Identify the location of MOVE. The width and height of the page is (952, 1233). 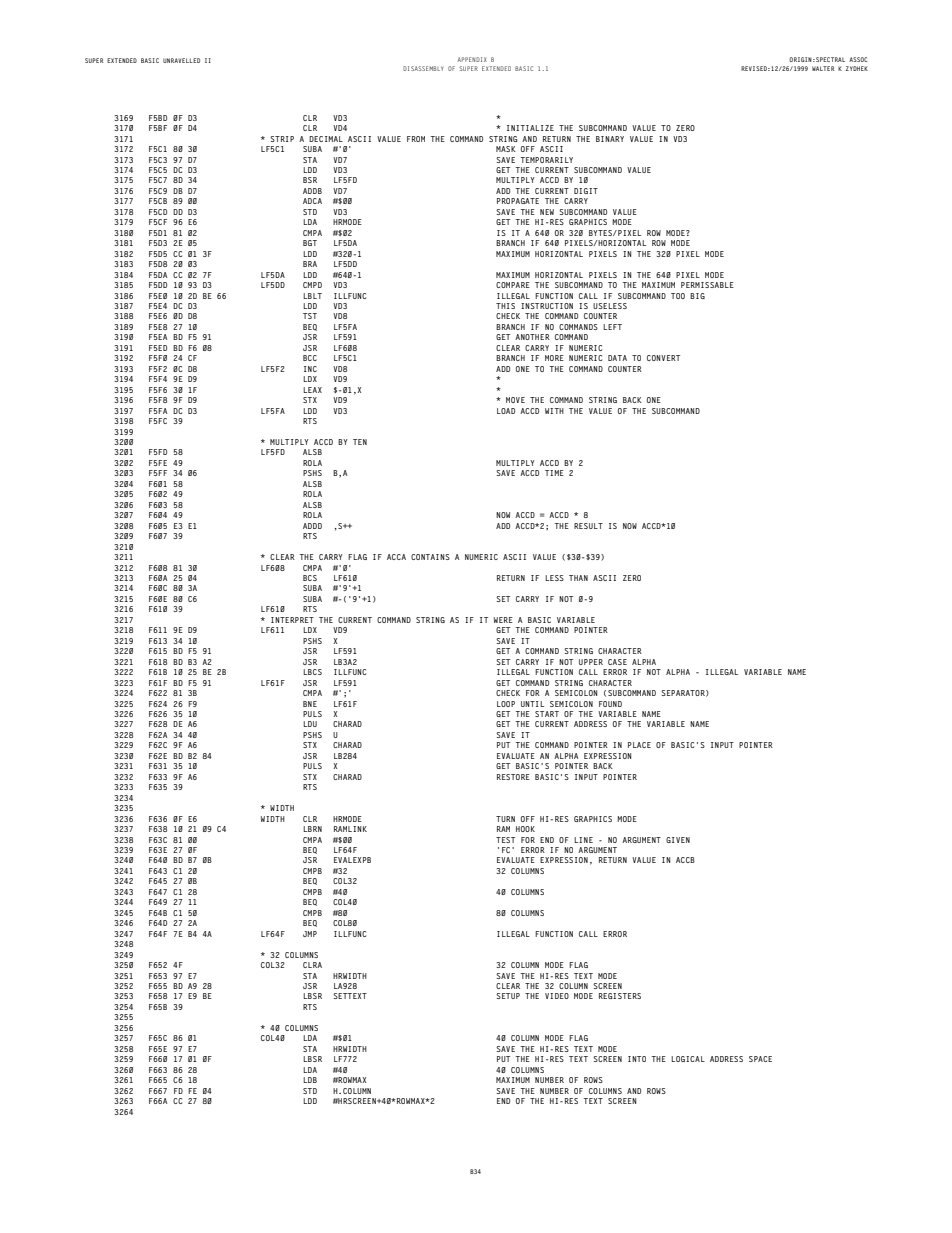
(515, 400).
